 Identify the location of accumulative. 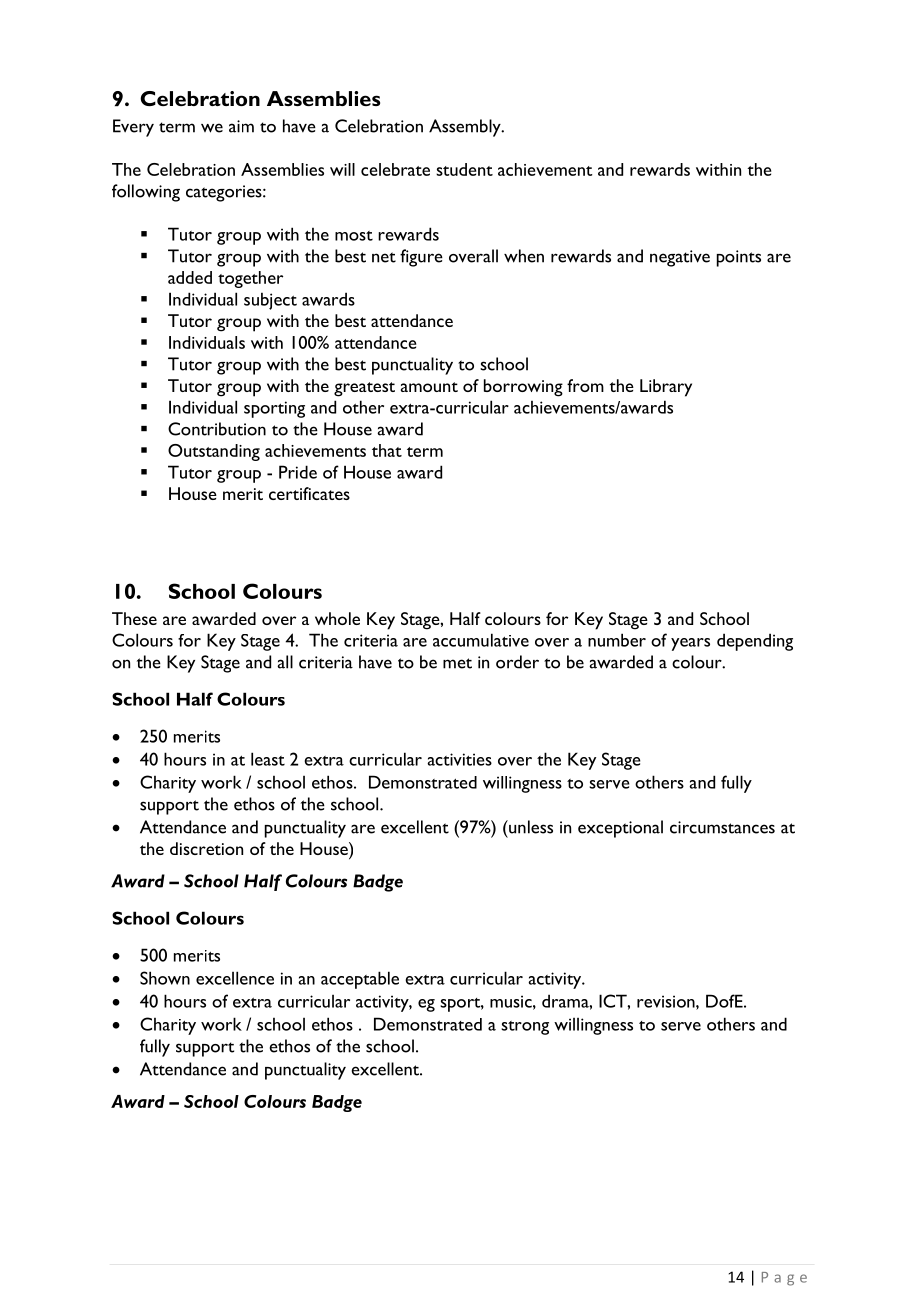
(481, 640).
